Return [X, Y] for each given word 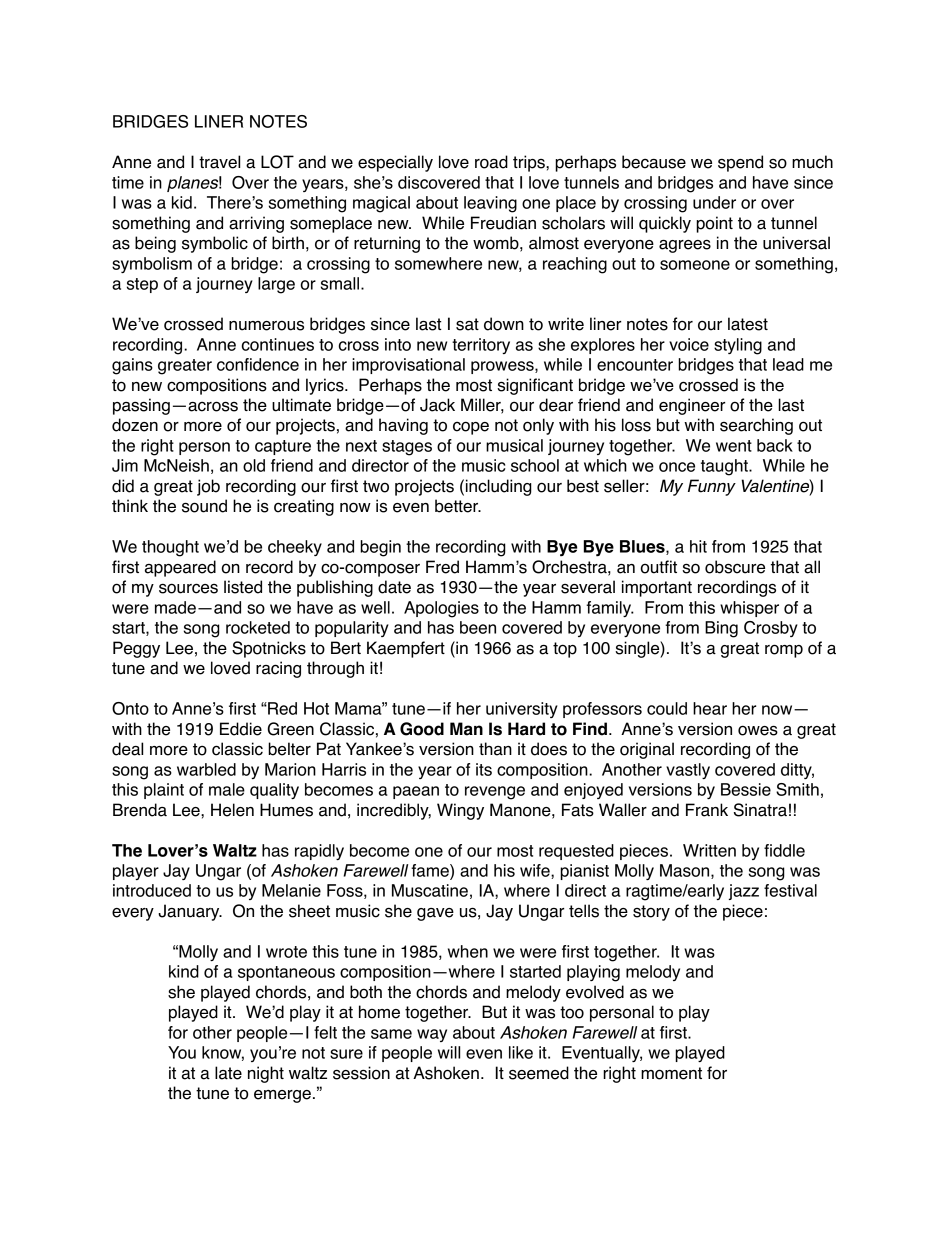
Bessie [746, 789]
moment [671, 1073]
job [208, 487]
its [484, 769]
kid [182, 202]
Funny [712, 487]
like [521, 1052]
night [266, 1074]
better [457, 506]
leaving [490, 204]
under [714, 202]
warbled [206, 769]
